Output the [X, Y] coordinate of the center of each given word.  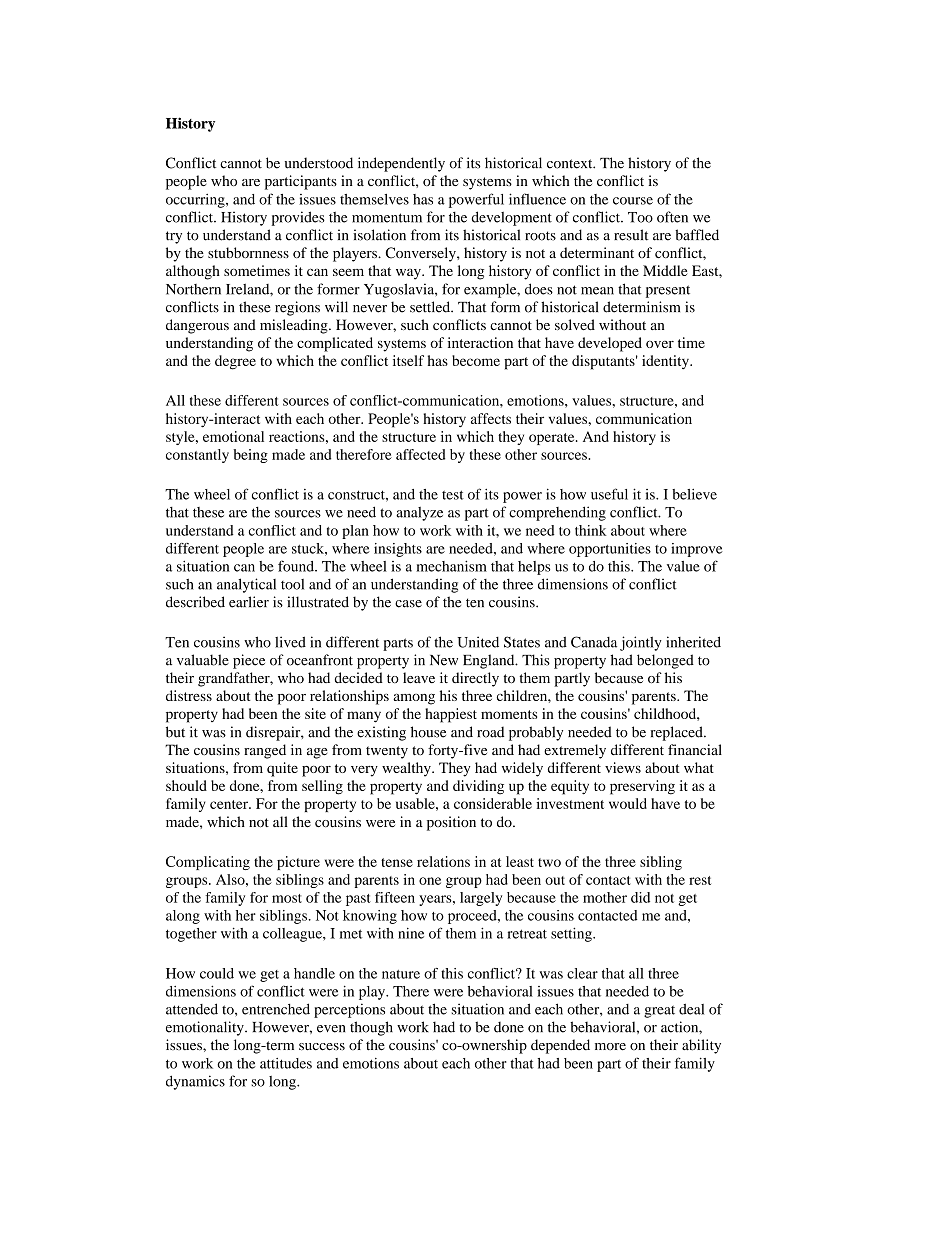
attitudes [286, 1063]
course [633, 201]
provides [298, 218]
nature [401, 974]
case [408, 604]
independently [401, 164]
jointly [641, 643]
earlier [249, 602]
